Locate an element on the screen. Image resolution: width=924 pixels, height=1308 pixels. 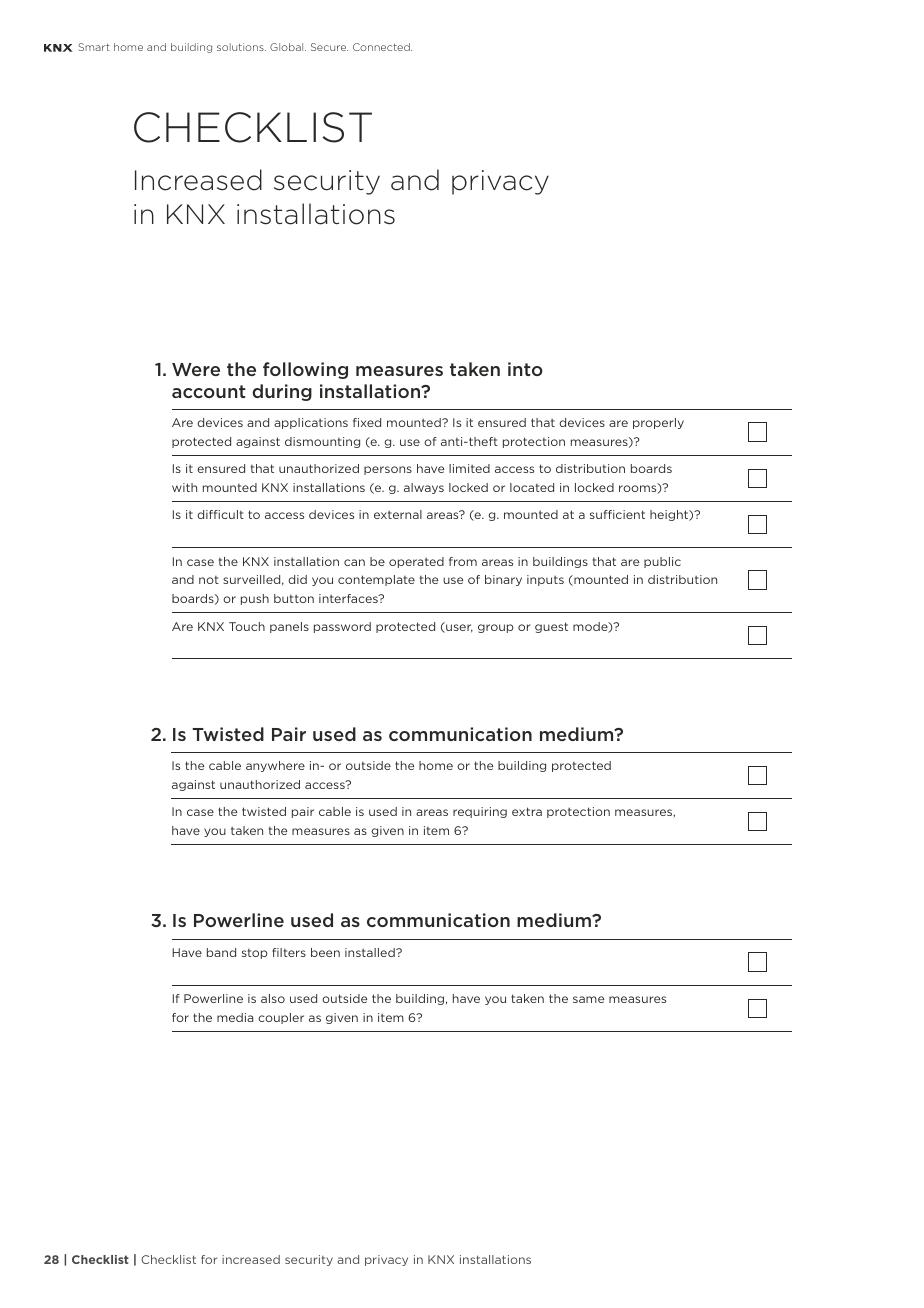
sufficient is located at coordinates (617, 514).
